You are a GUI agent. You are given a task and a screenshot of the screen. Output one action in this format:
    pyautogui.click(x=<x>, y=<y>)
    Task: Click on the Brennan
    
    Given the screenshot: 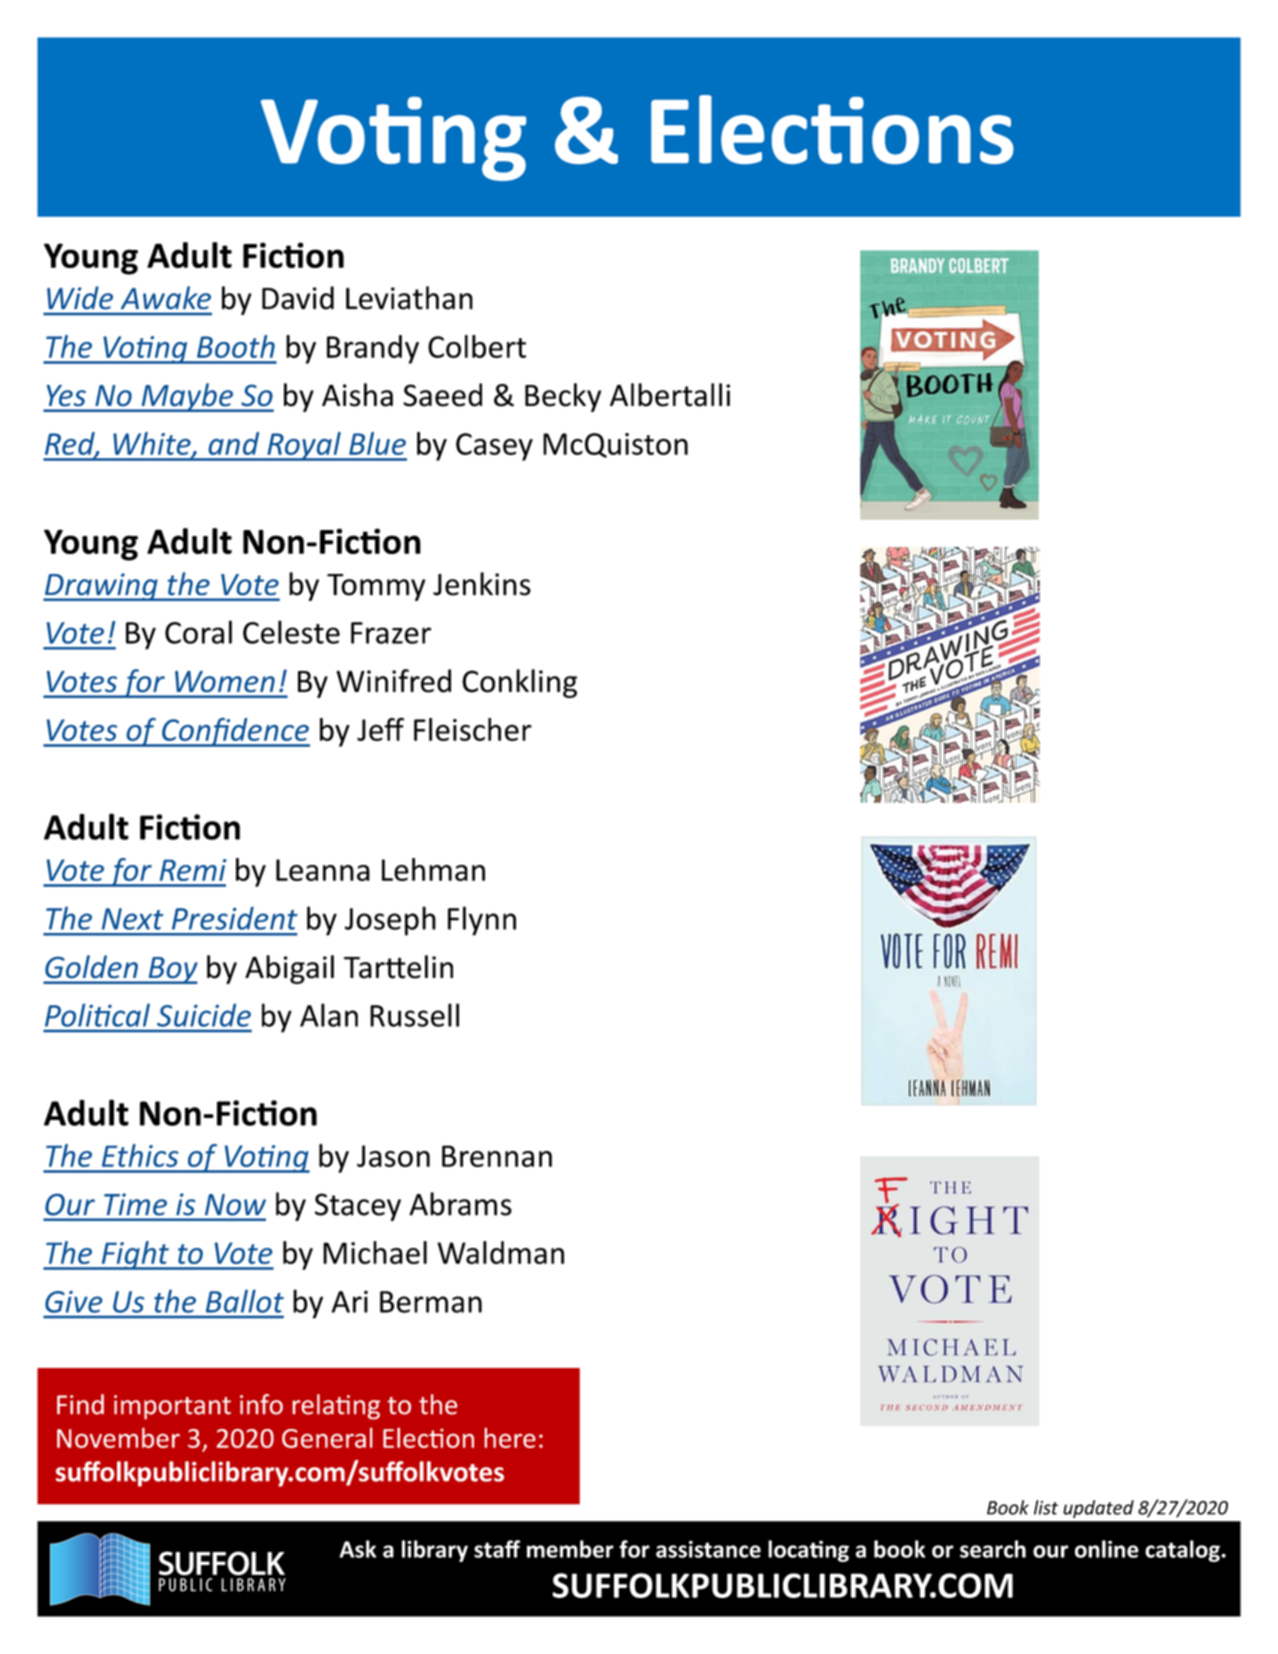 What is the action you would take?
    pyautogui.click(x=497, y=1156)
